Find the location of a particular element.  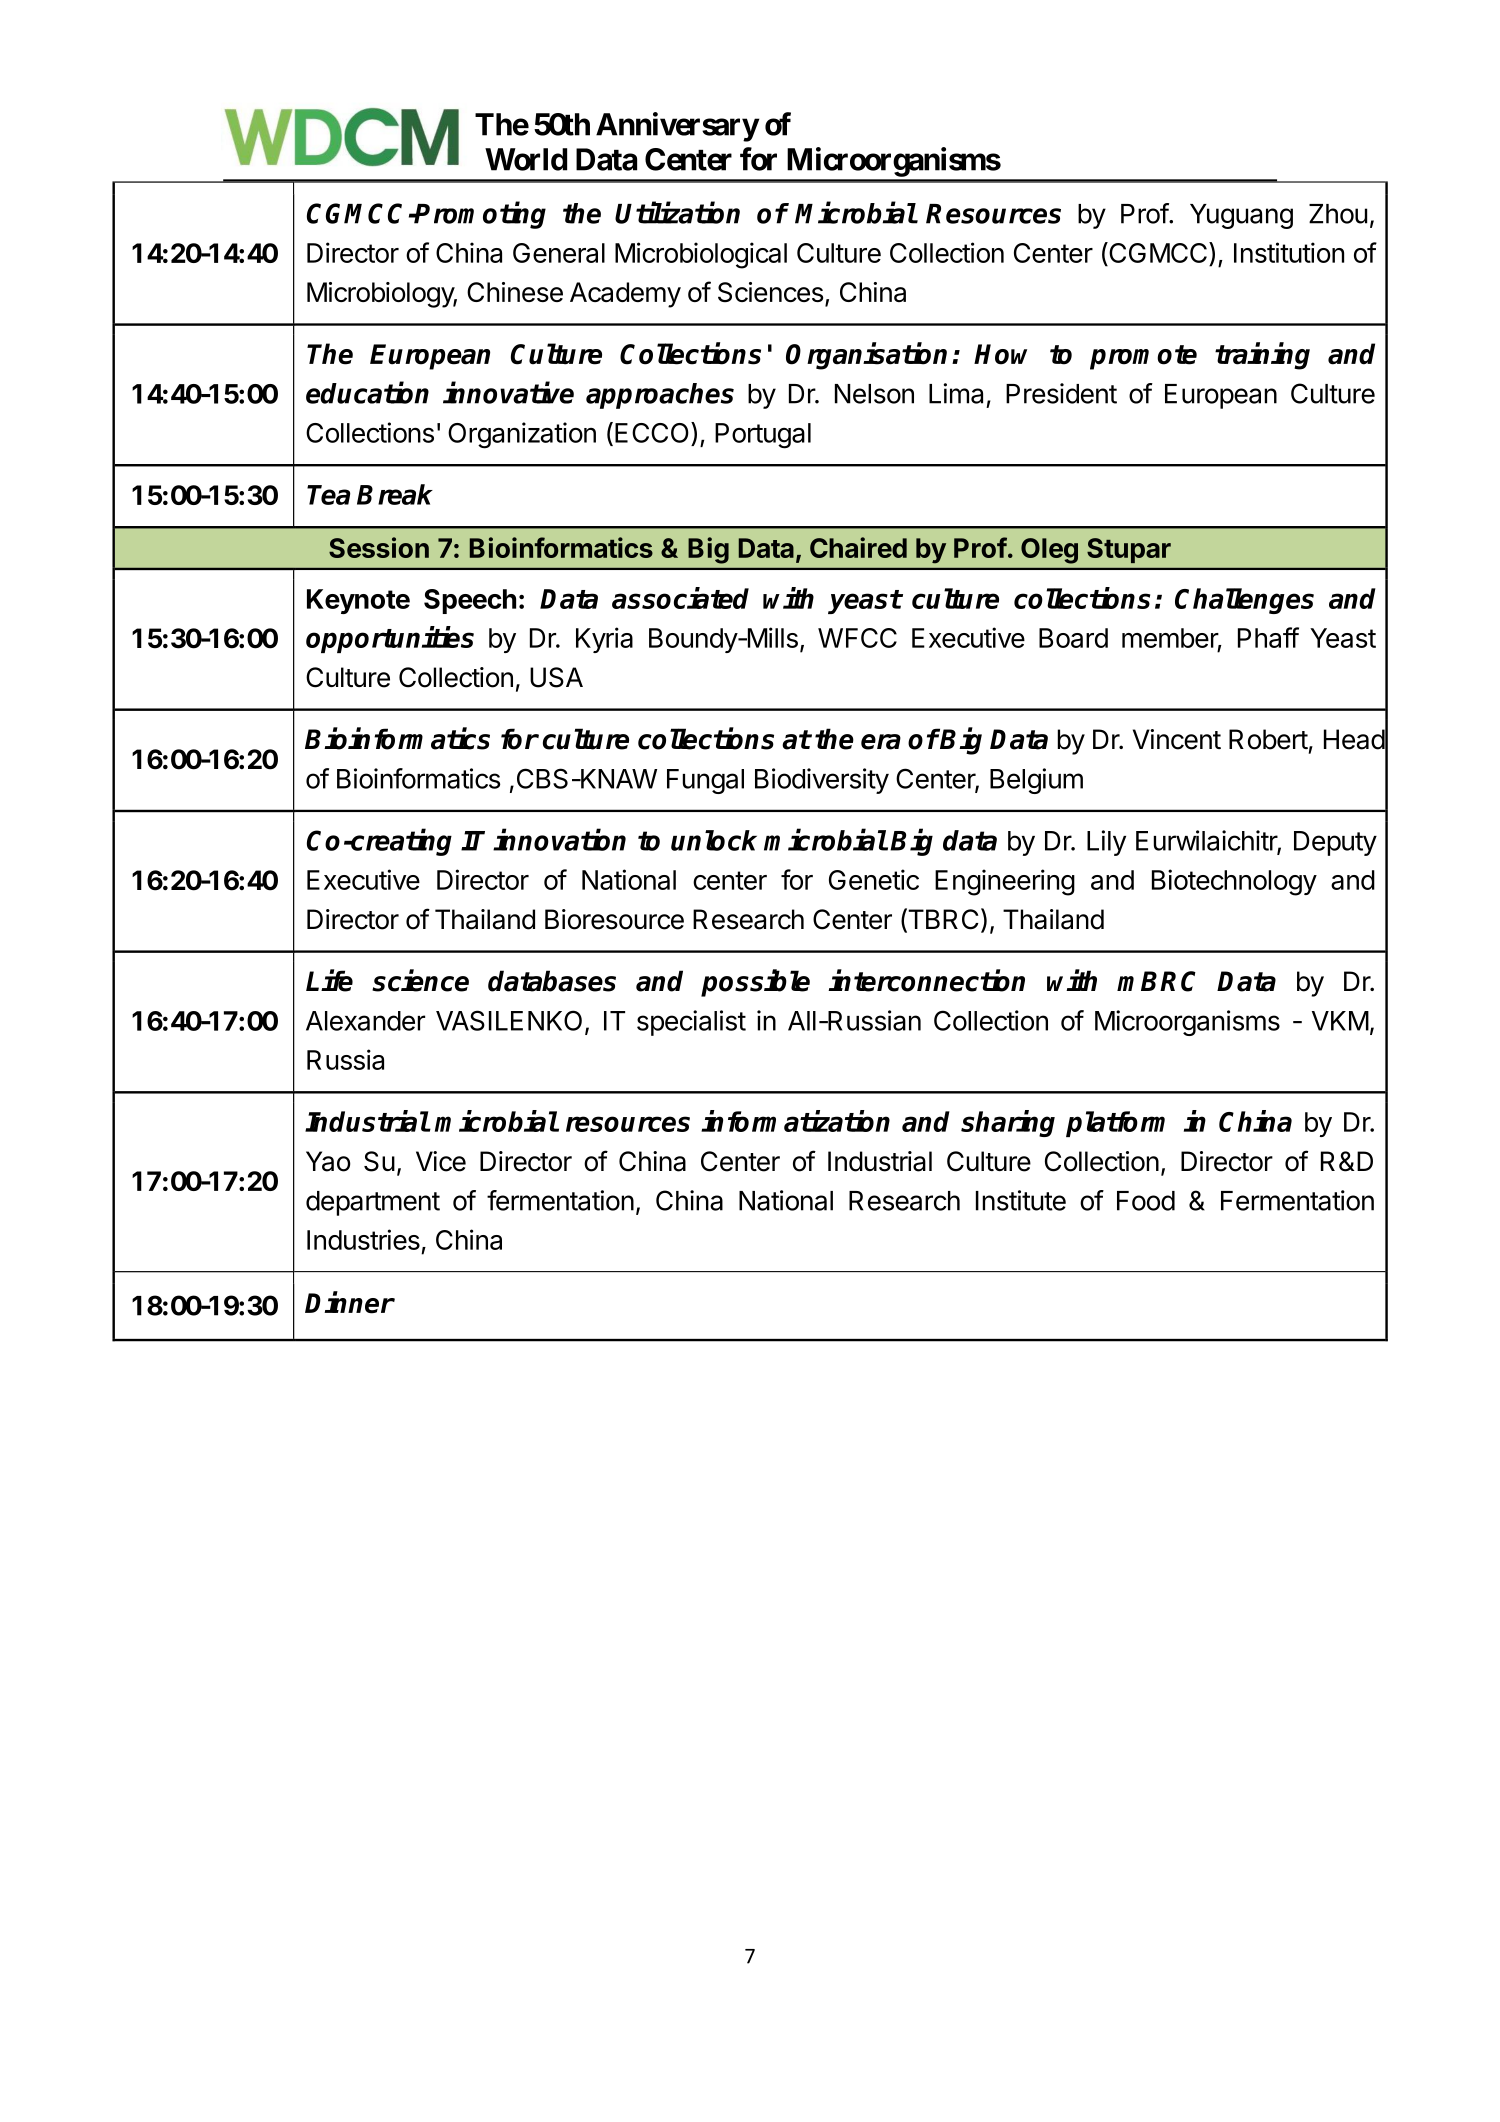

Genetic is located at coordinates (874, 879).
